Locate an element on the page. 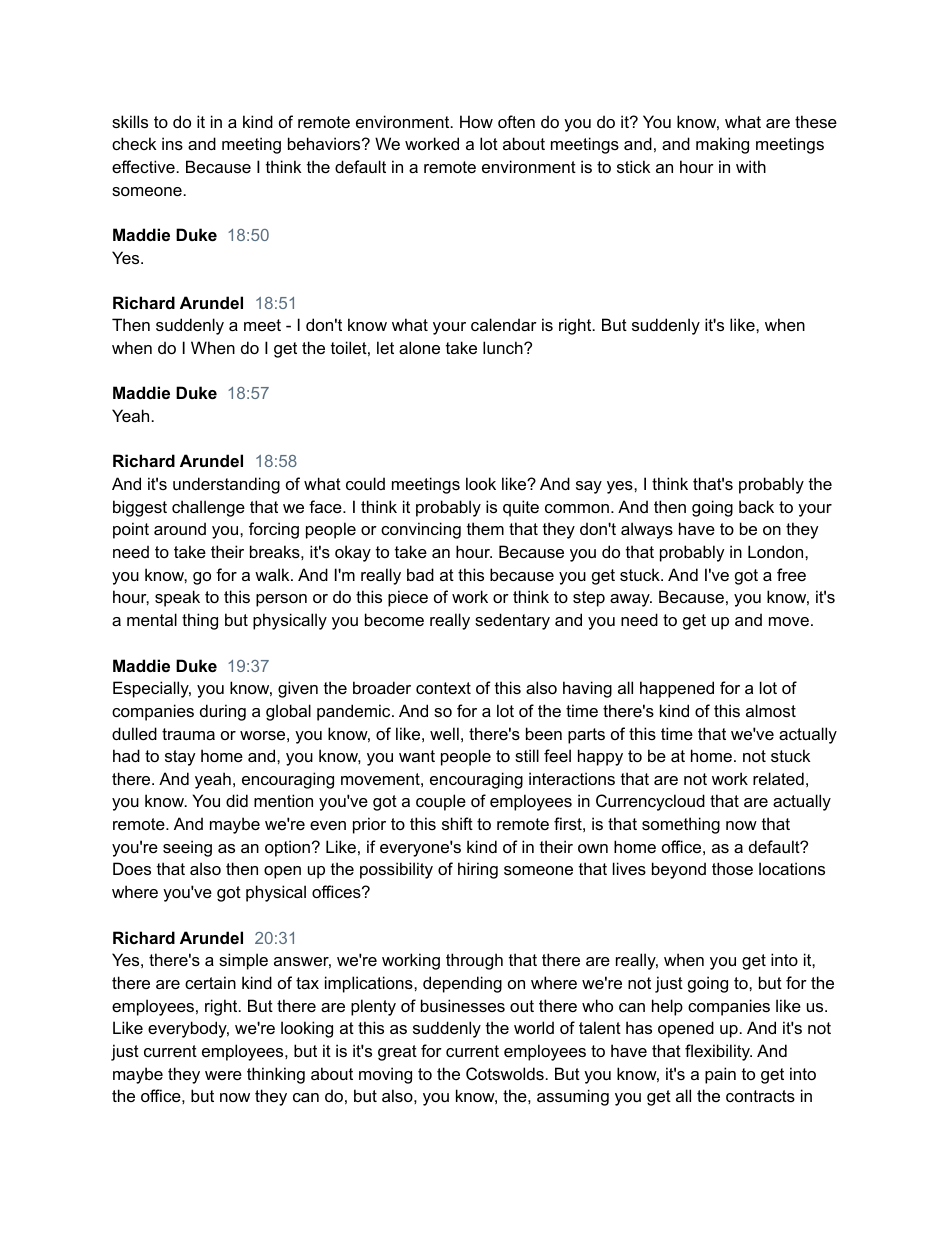  great is located at coordinates (397, 1053).
